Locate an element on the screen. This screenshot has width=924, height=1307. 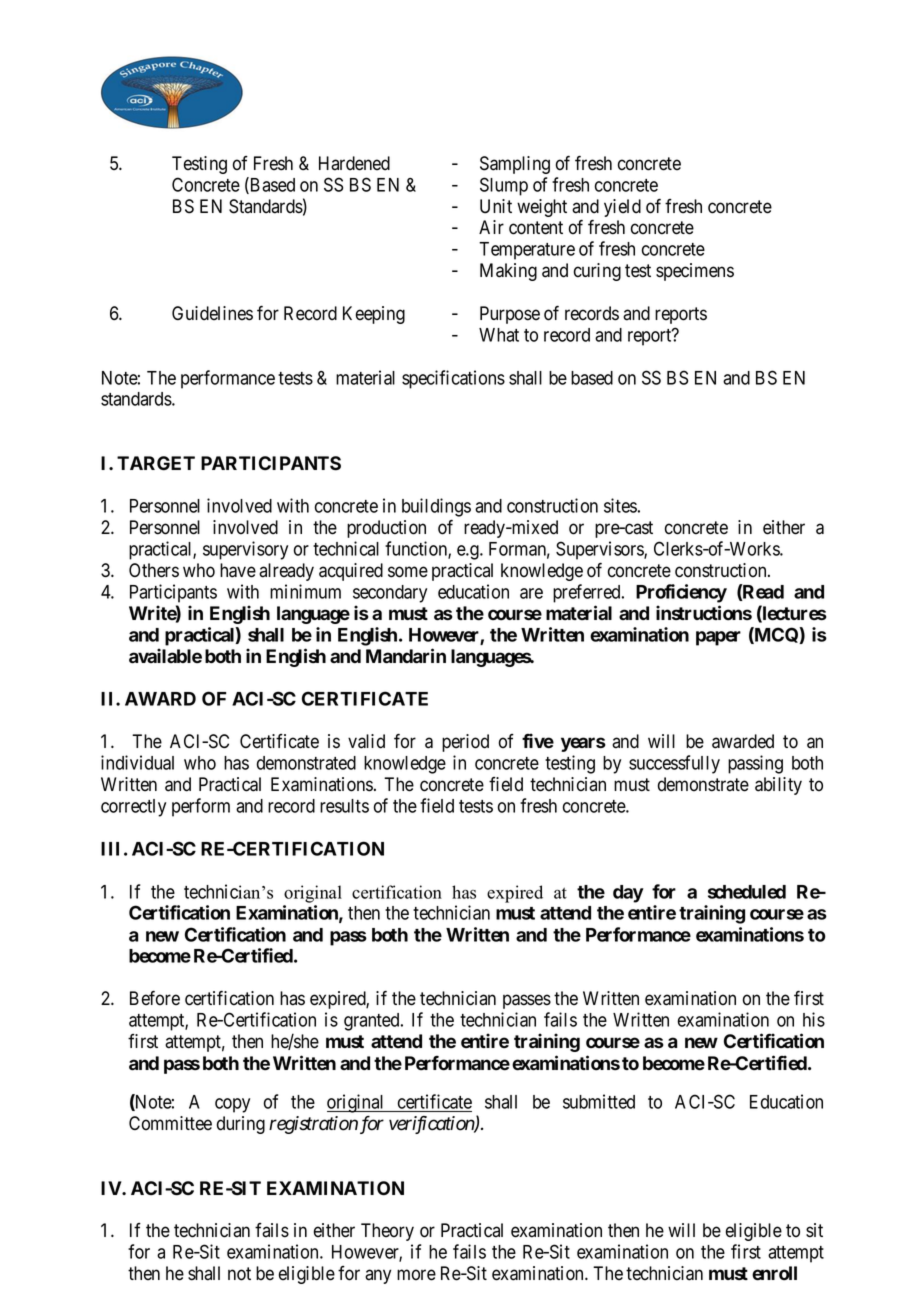
specimens is located at coordinates (695, 272).
